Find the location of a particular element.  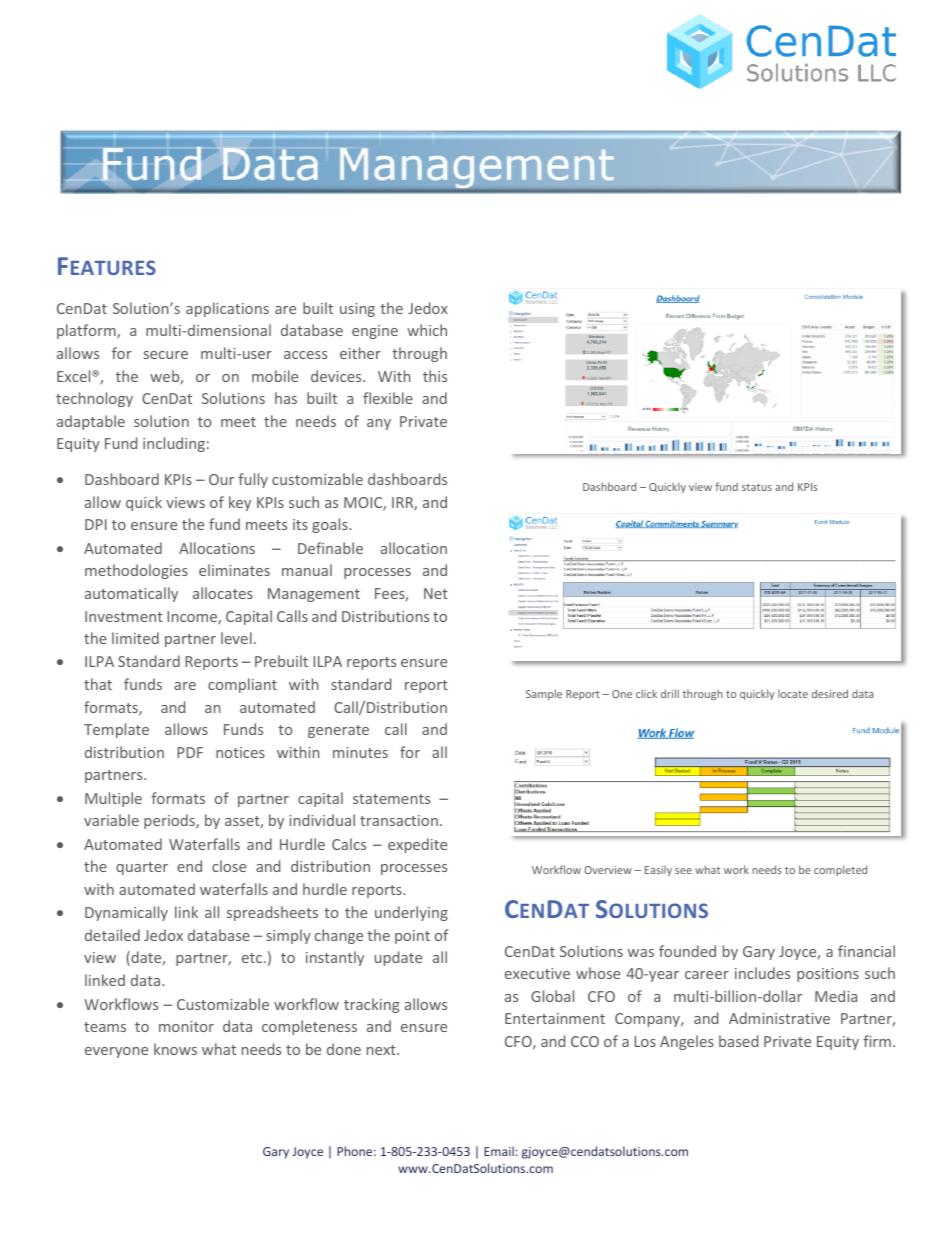

which is located at coordinates (427, 330).
